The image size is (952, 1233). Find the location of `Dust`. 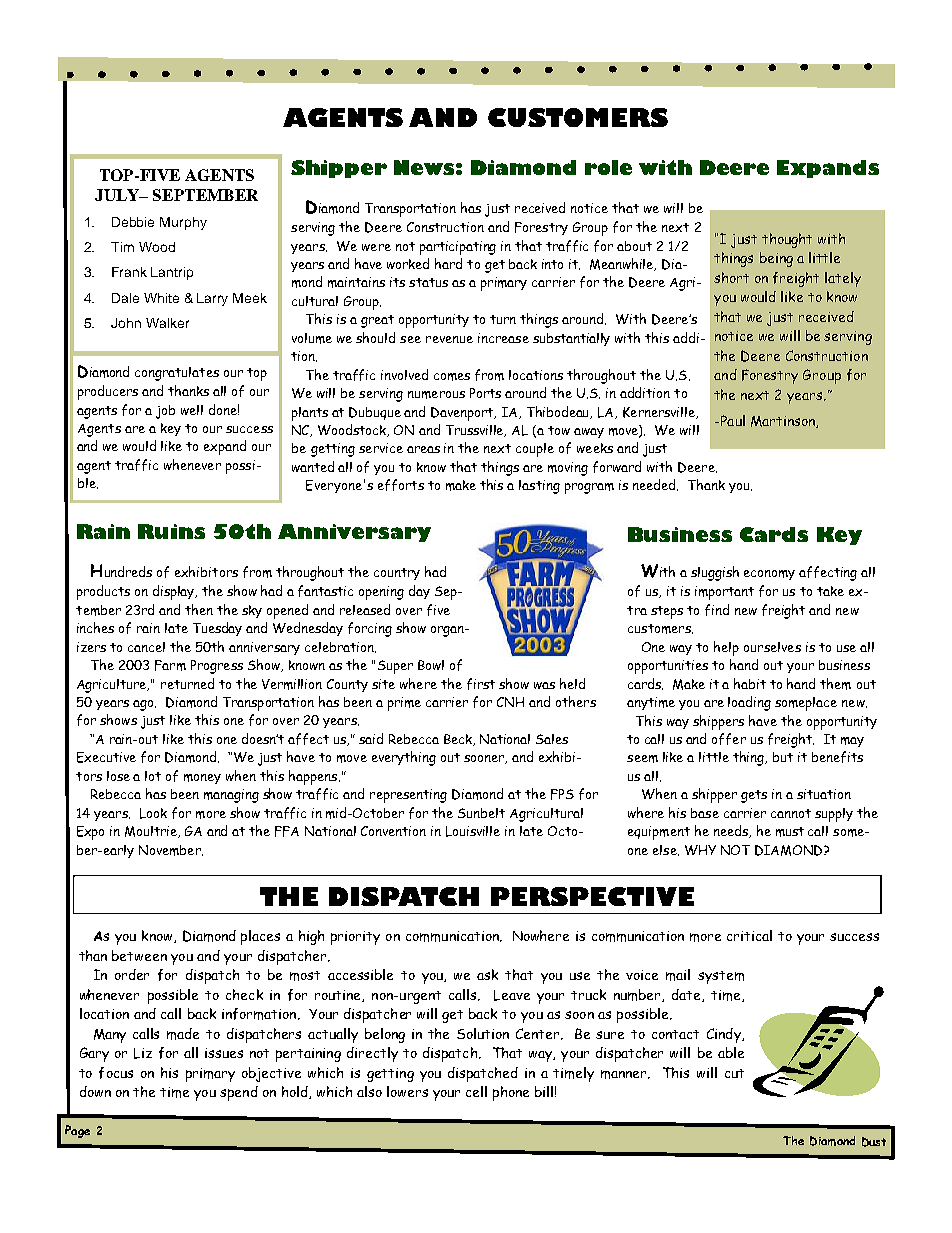

Dust is located at coordinates (874, 1142).
